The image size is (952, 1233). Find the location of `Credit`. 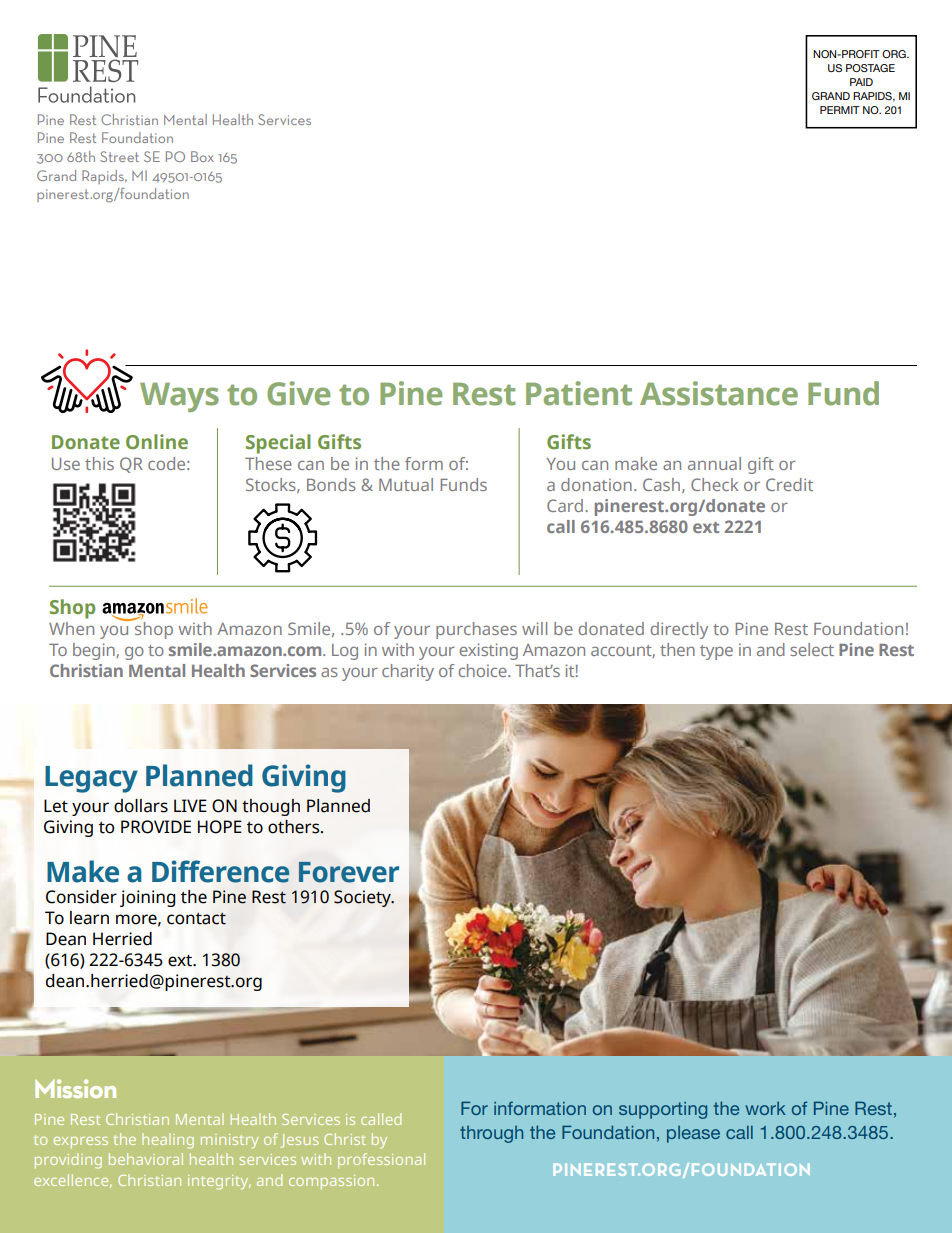

Credit is located at coordinates (789, 484).
